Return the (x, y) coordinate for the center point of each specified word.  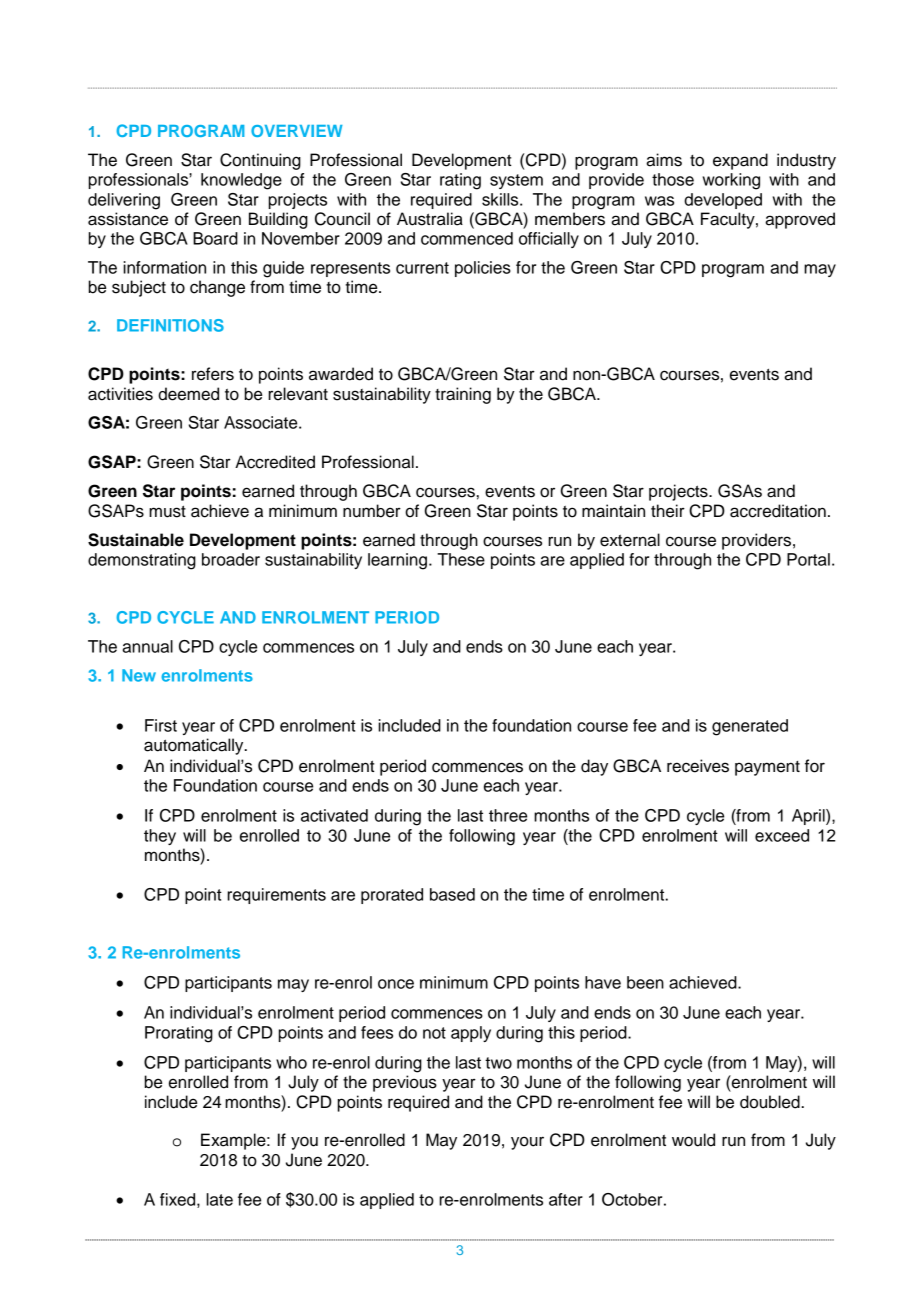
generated (750, 727)
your (527, 1143)
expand (740, 161)
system (516, 181)
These (461, 559)
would (693, 1140)
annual (147, 646)
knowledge (241, 181)
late (219, 1199)
